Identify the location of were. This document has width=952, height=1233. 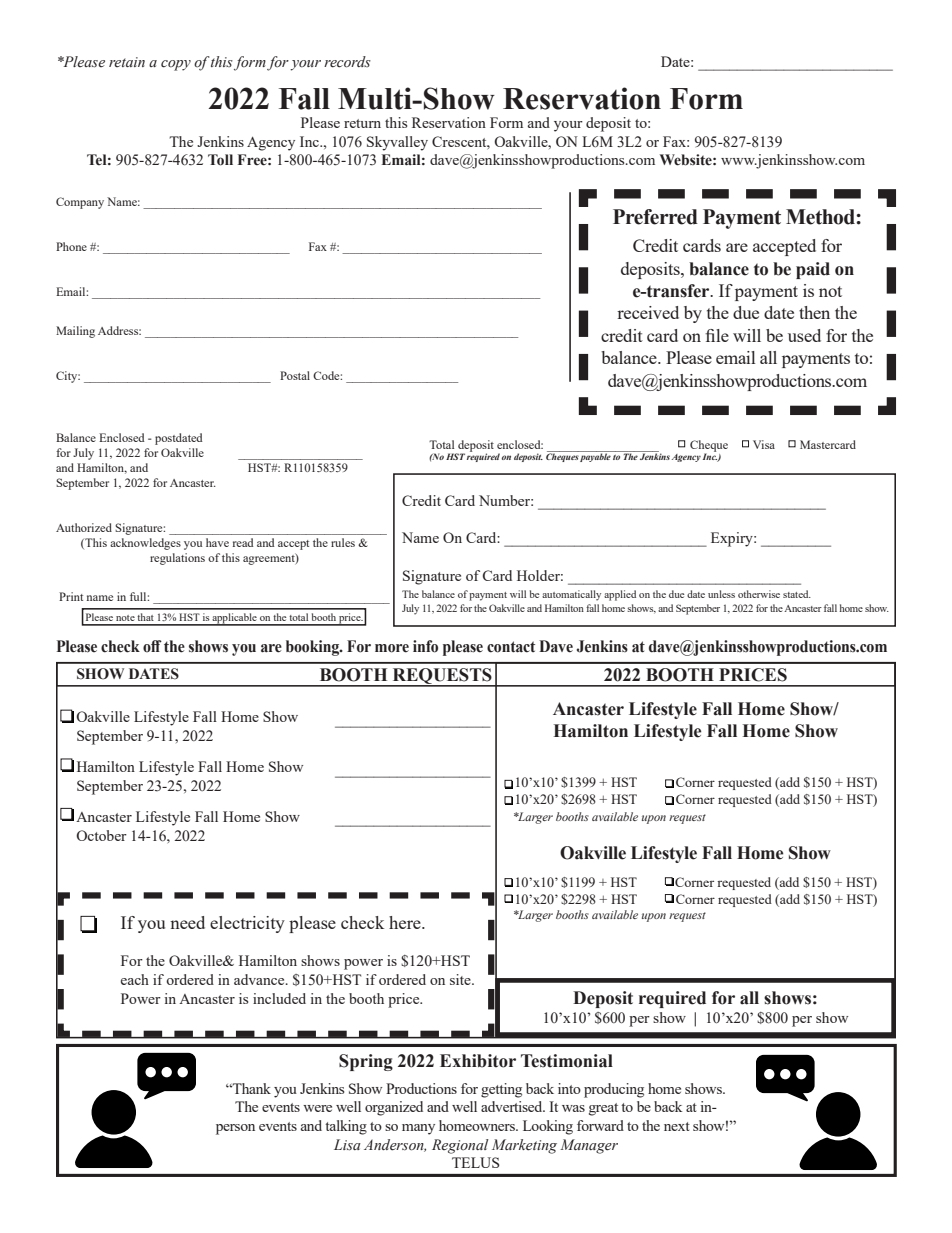
(317, 1108).
